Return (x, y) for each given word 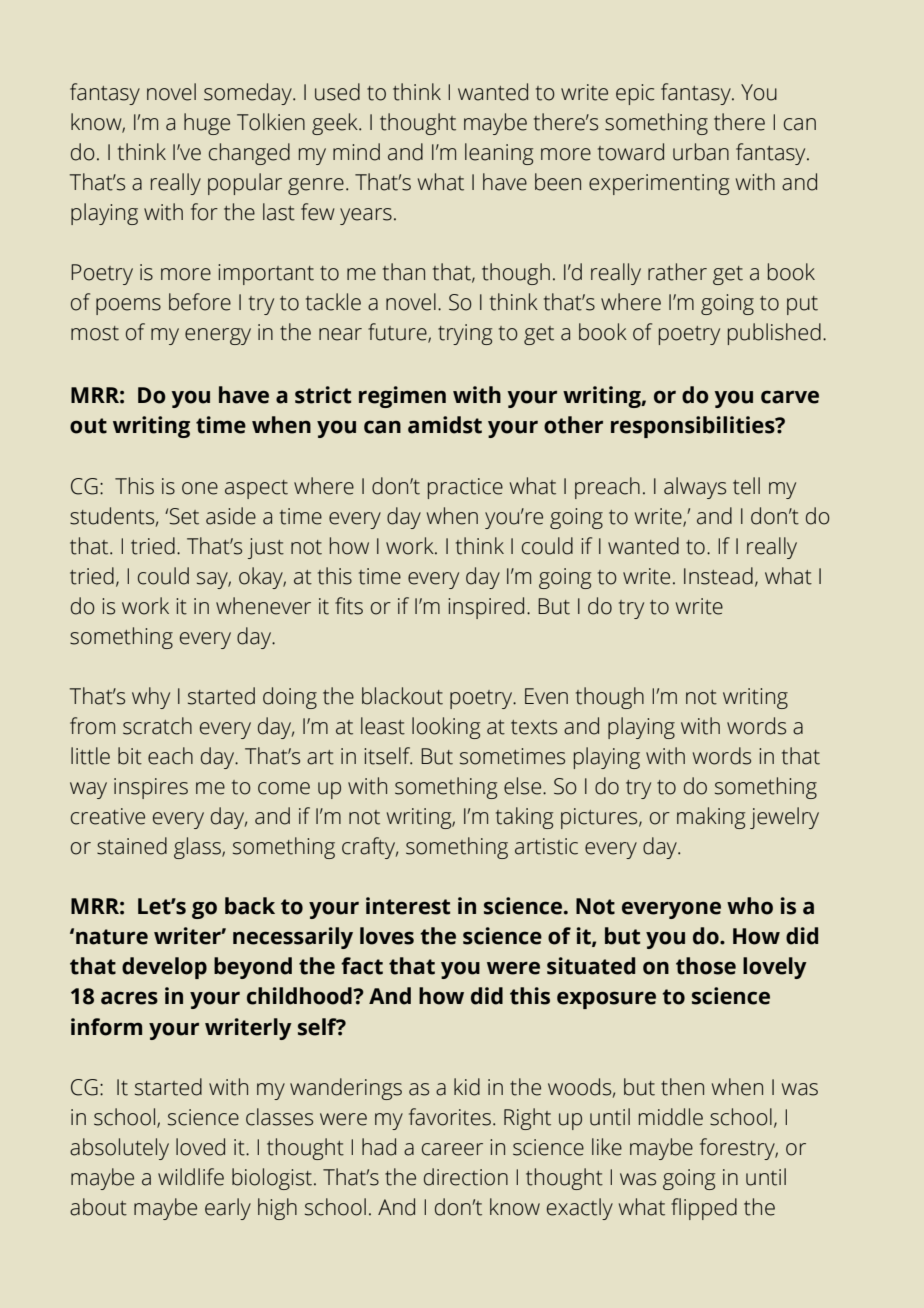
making (711, 818)
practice (465, 488)
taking (524, 818)
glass (198, 848)
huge (207, 124)
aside (231, 516)
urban (701, 152)
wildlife (191, 1177)
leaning (499, 154)
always (695, 488)
